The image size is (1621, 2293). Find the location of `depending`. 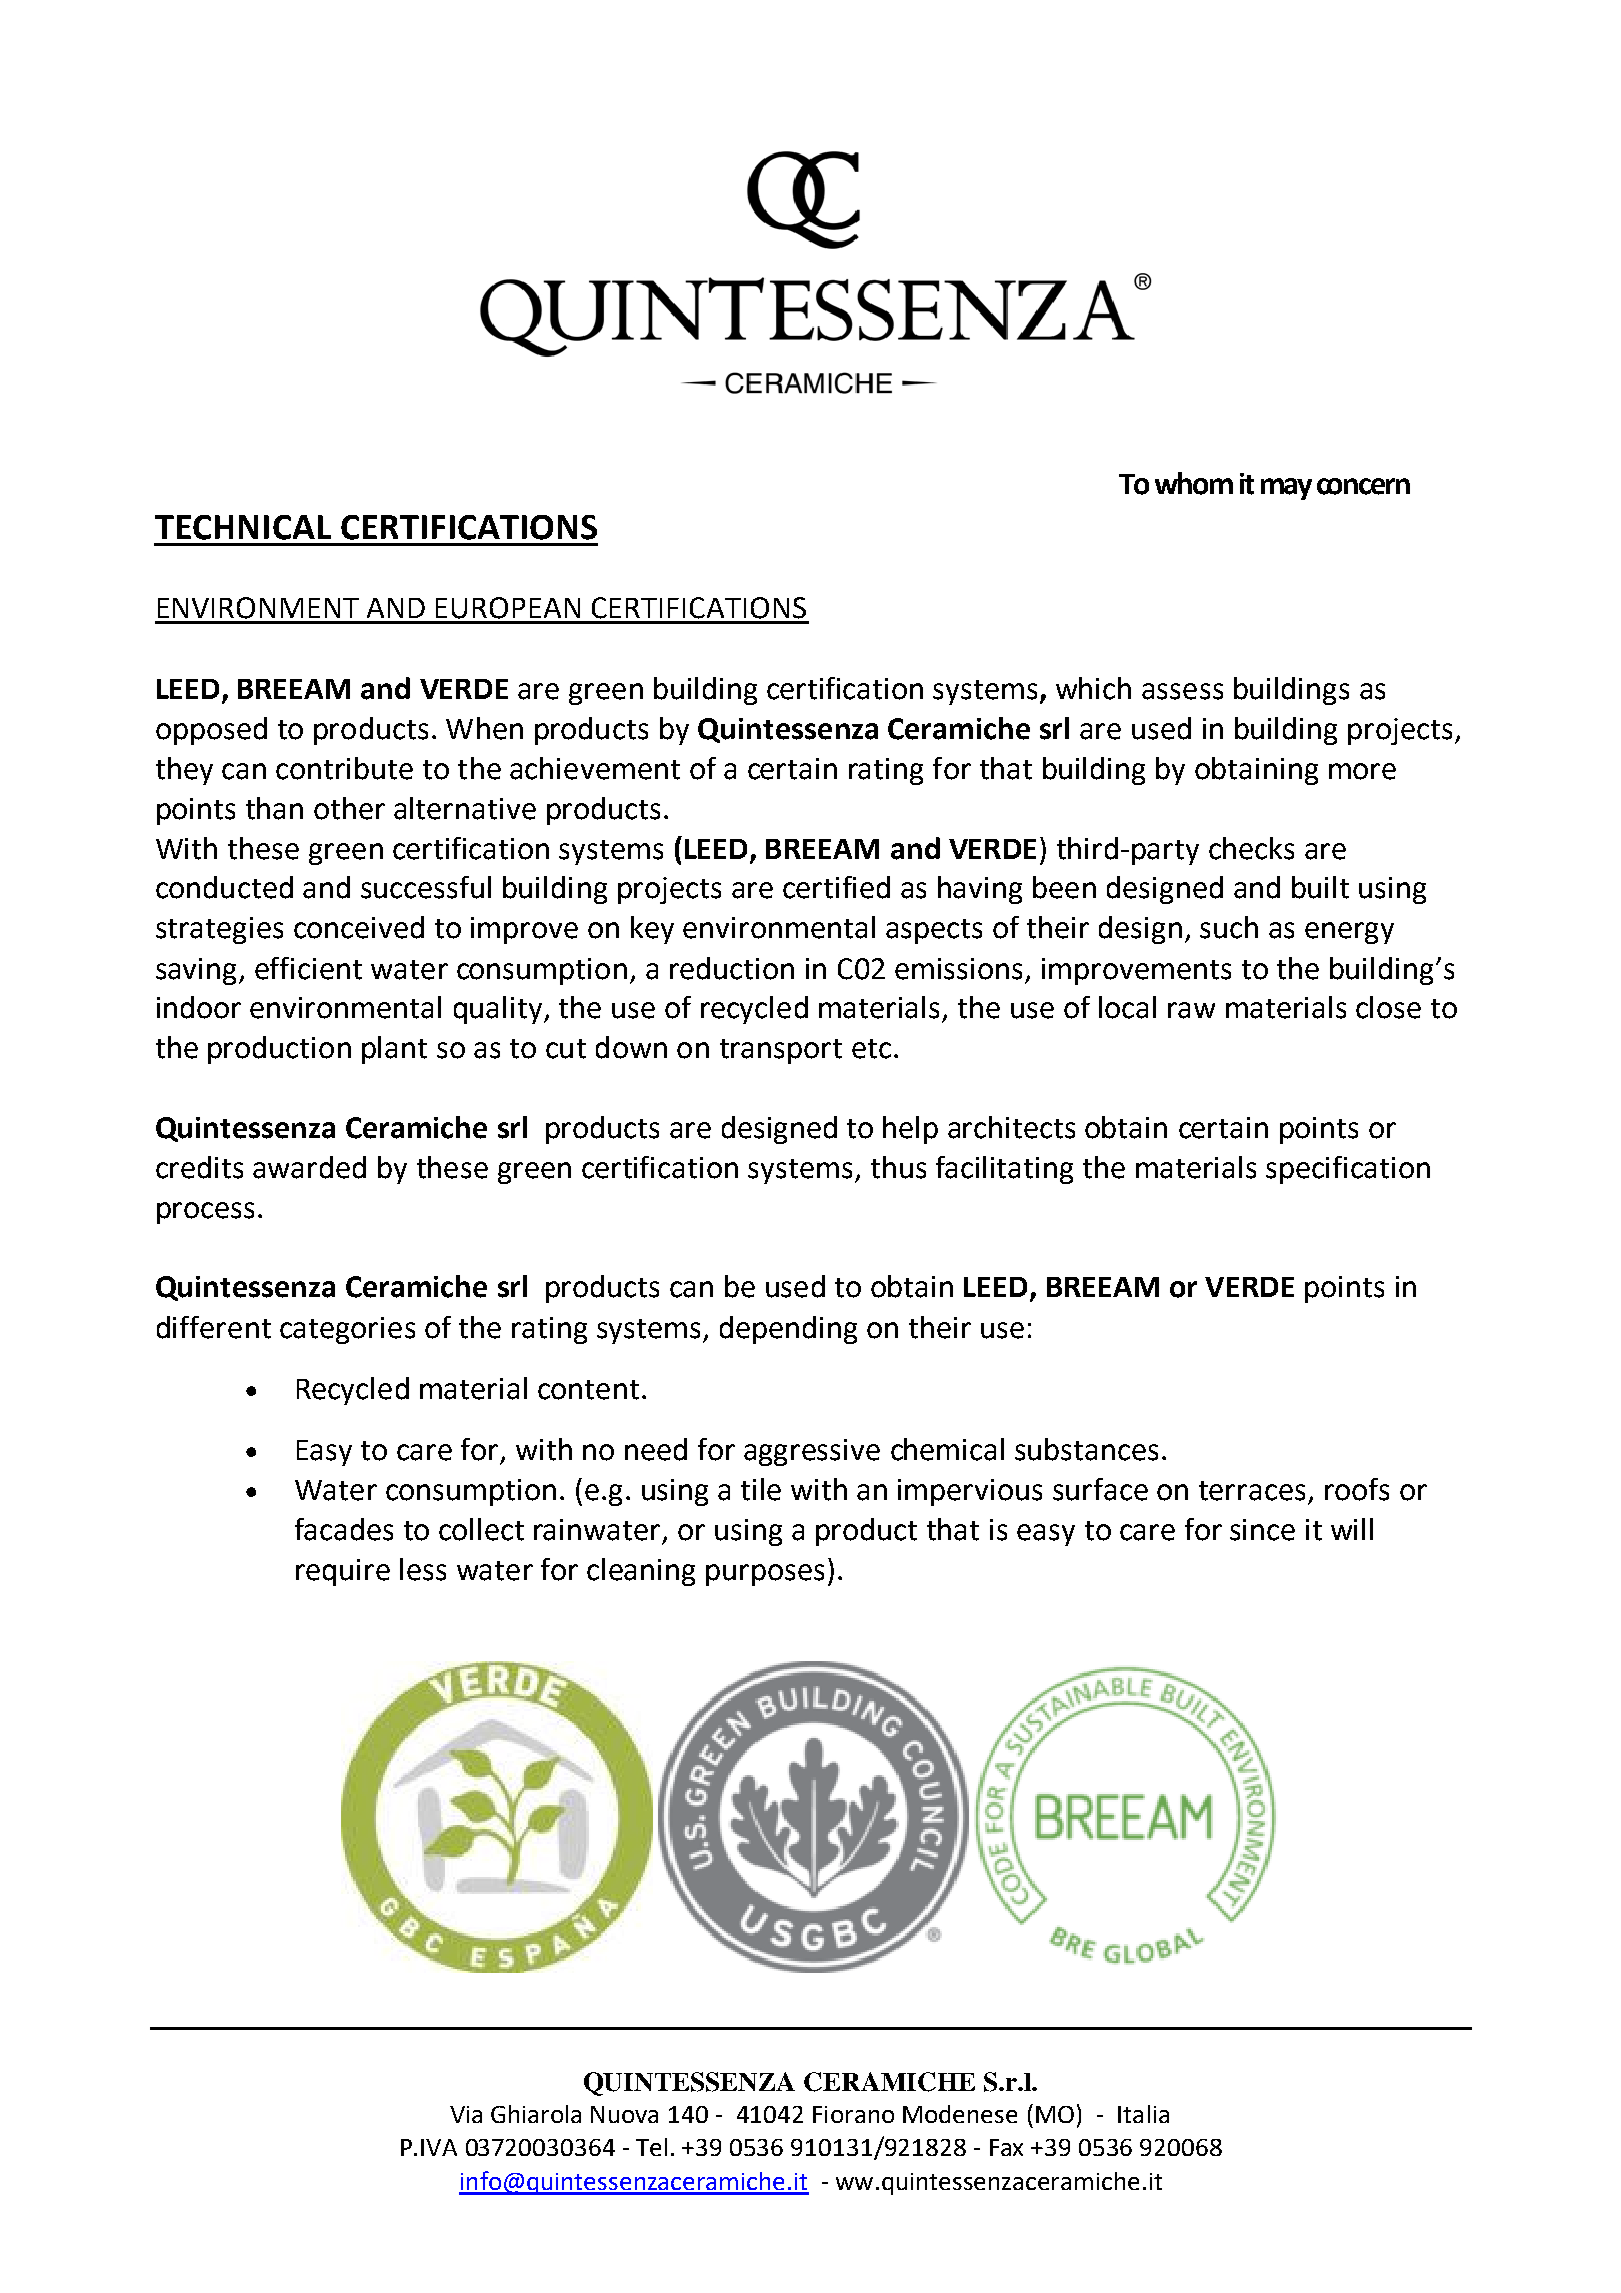

depending is located at coordinates (788, 1330).
